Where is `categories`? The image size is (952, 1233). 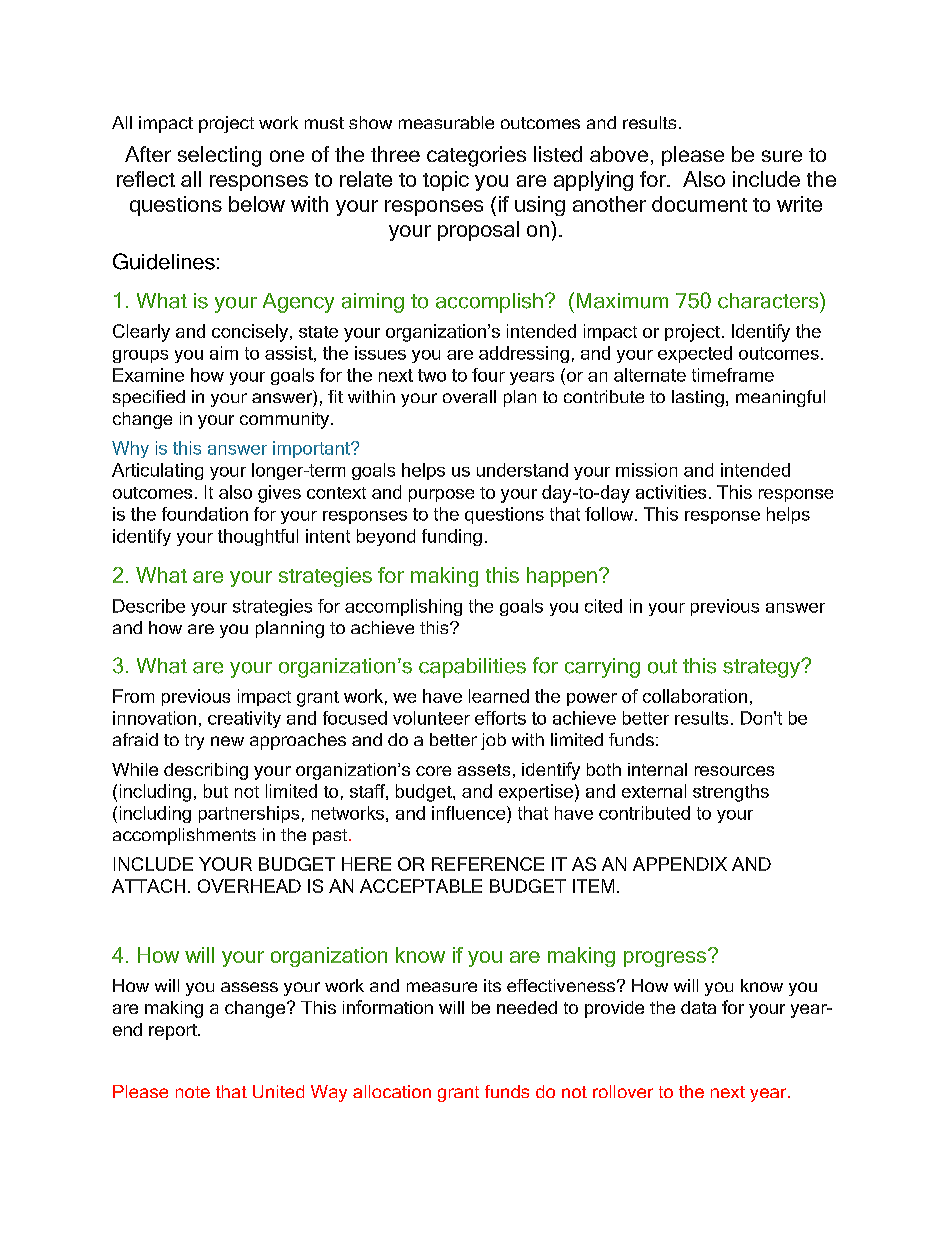 categories is located at coordinates (476, 156).
